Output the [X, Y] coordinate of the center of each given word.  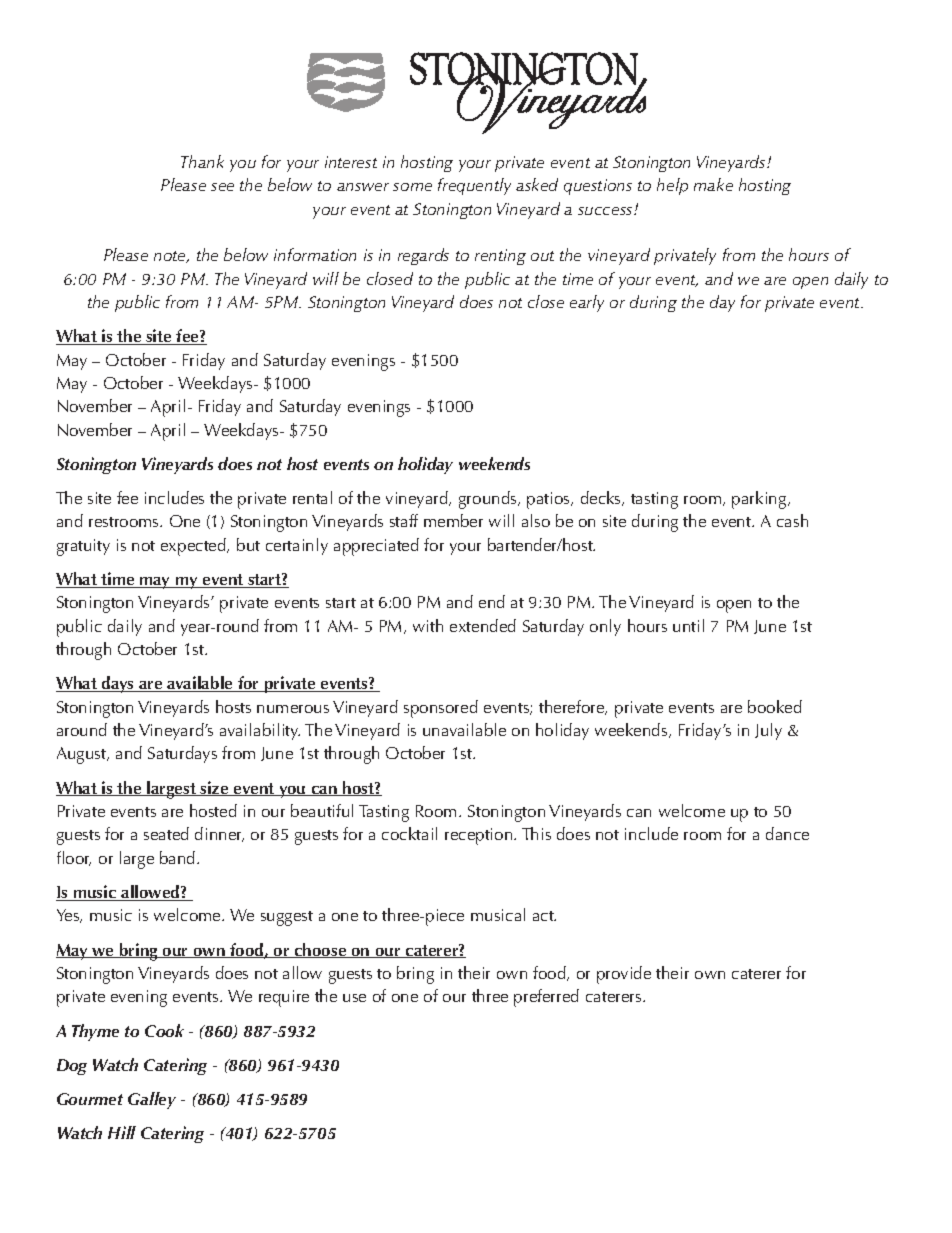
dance [787, 833]
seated [166, 833]
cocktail [409, 833]
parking [760, 500]
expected [194, 547]
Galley [152, 1100]
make [713, 184]
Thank [202, 161]
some [412, 187]
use [354, 998]
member [453, 520]
